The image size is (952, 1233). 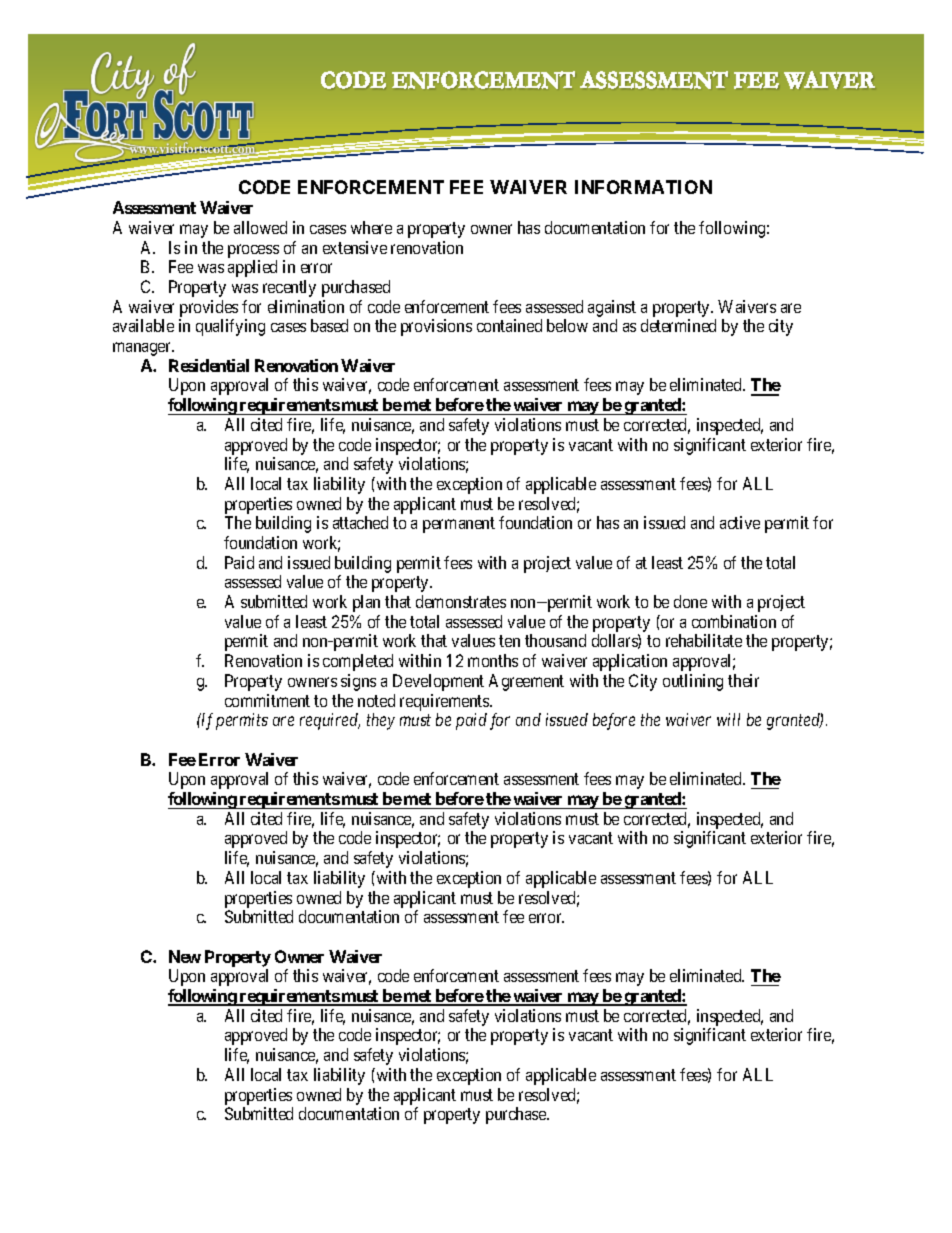 What do you see at coordinates (185, 956) in the page?
I see `New` at bounding box center [185, 956].
